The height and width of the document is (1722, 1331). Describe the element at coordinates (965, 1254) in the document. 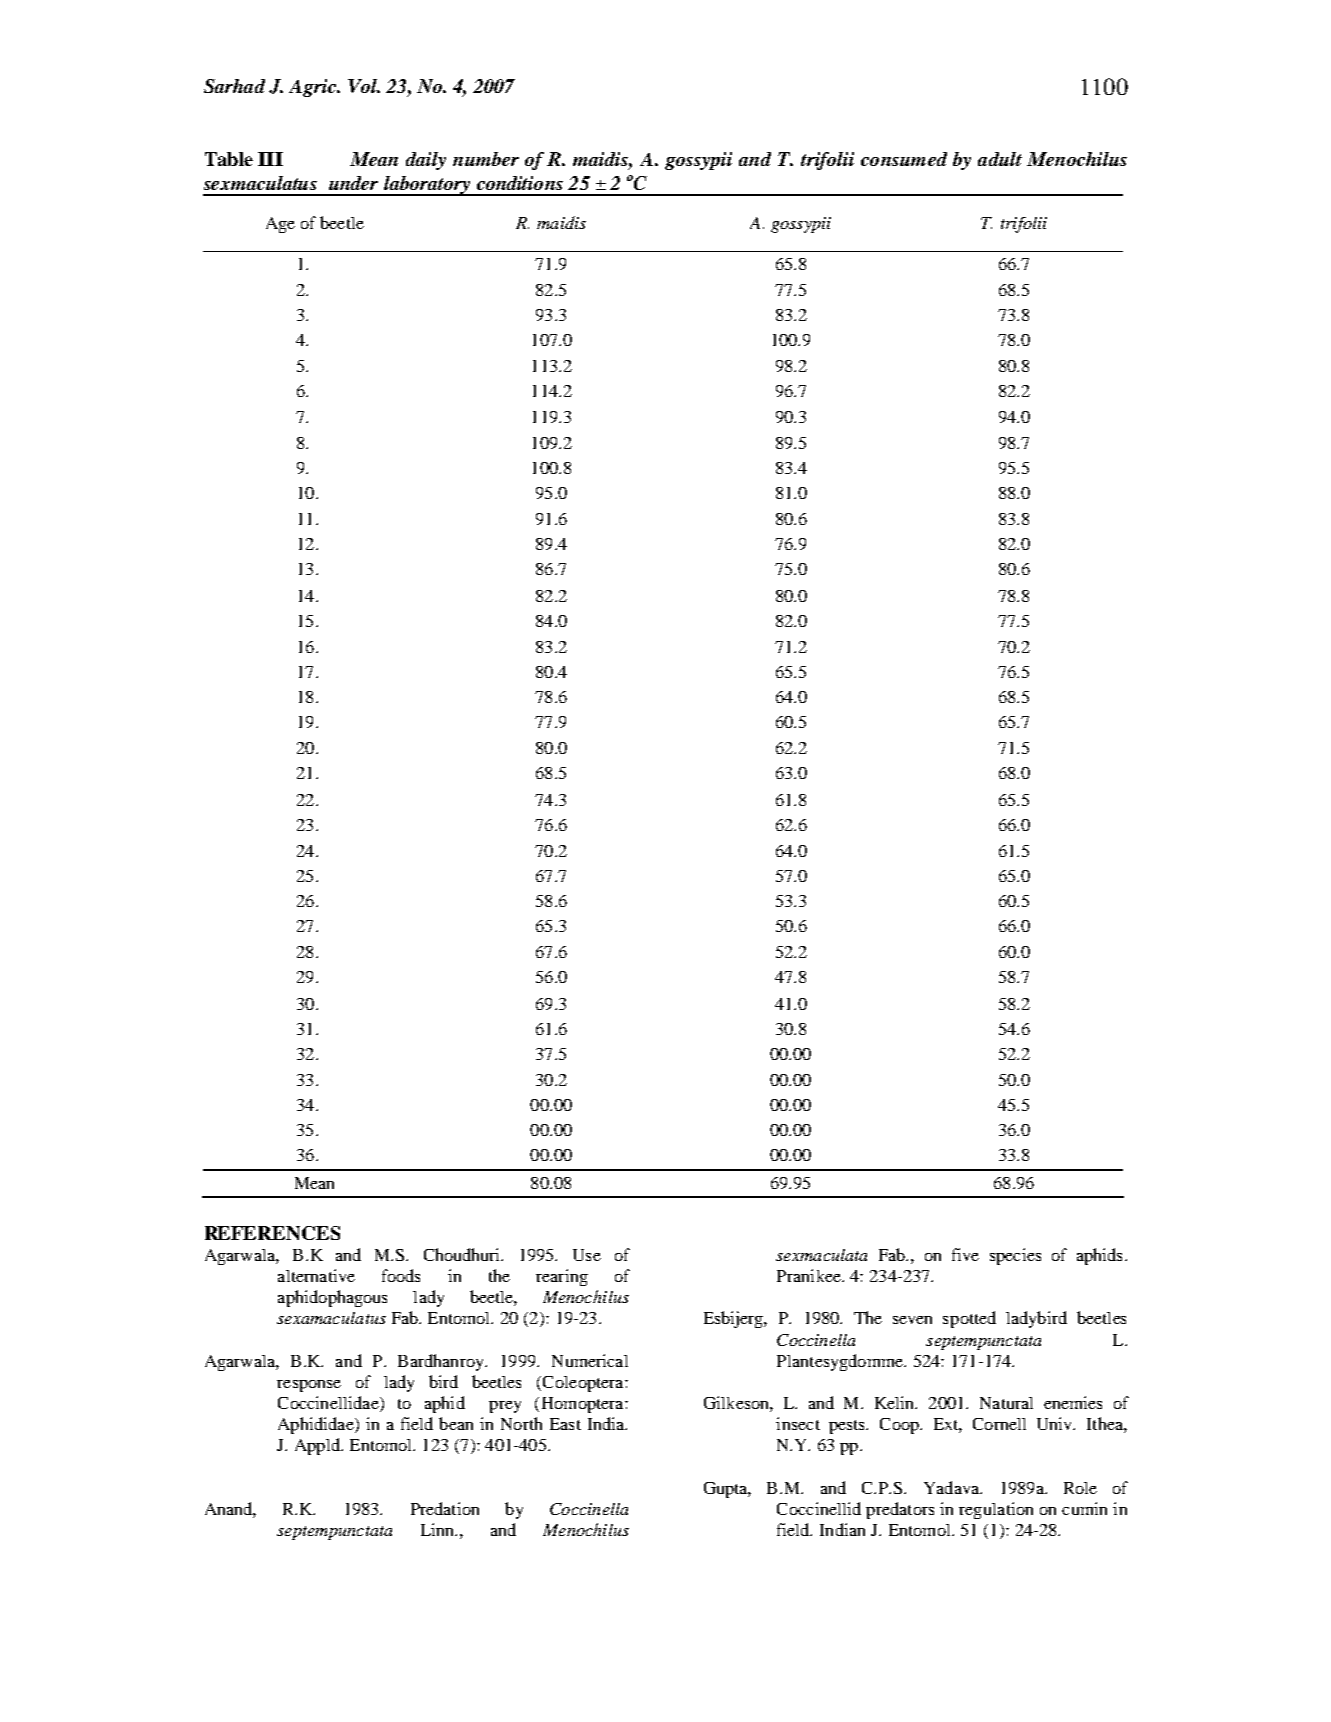

I see `five` at that location.
